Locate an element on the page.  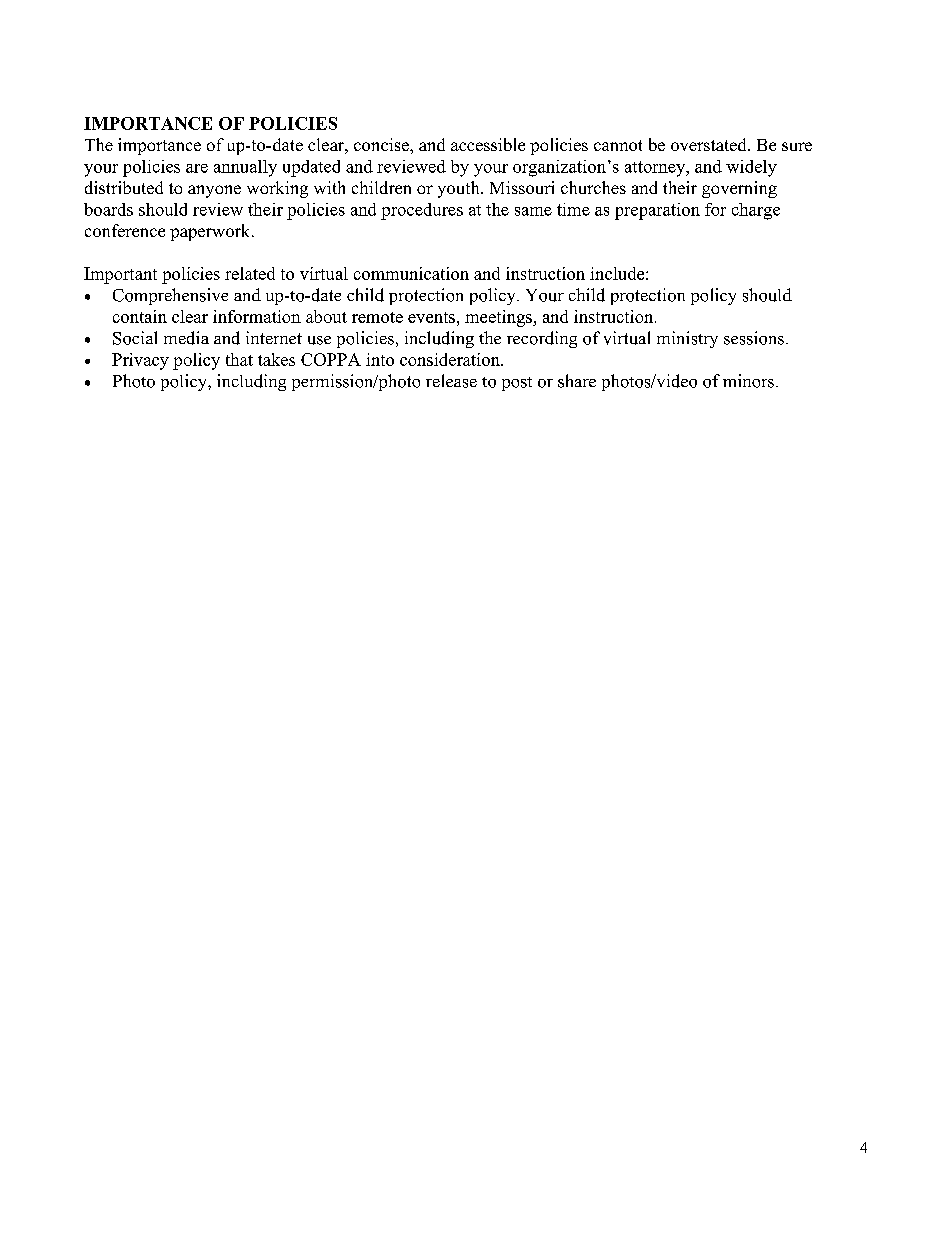
paperwork is located at coordinates (211, 232).
